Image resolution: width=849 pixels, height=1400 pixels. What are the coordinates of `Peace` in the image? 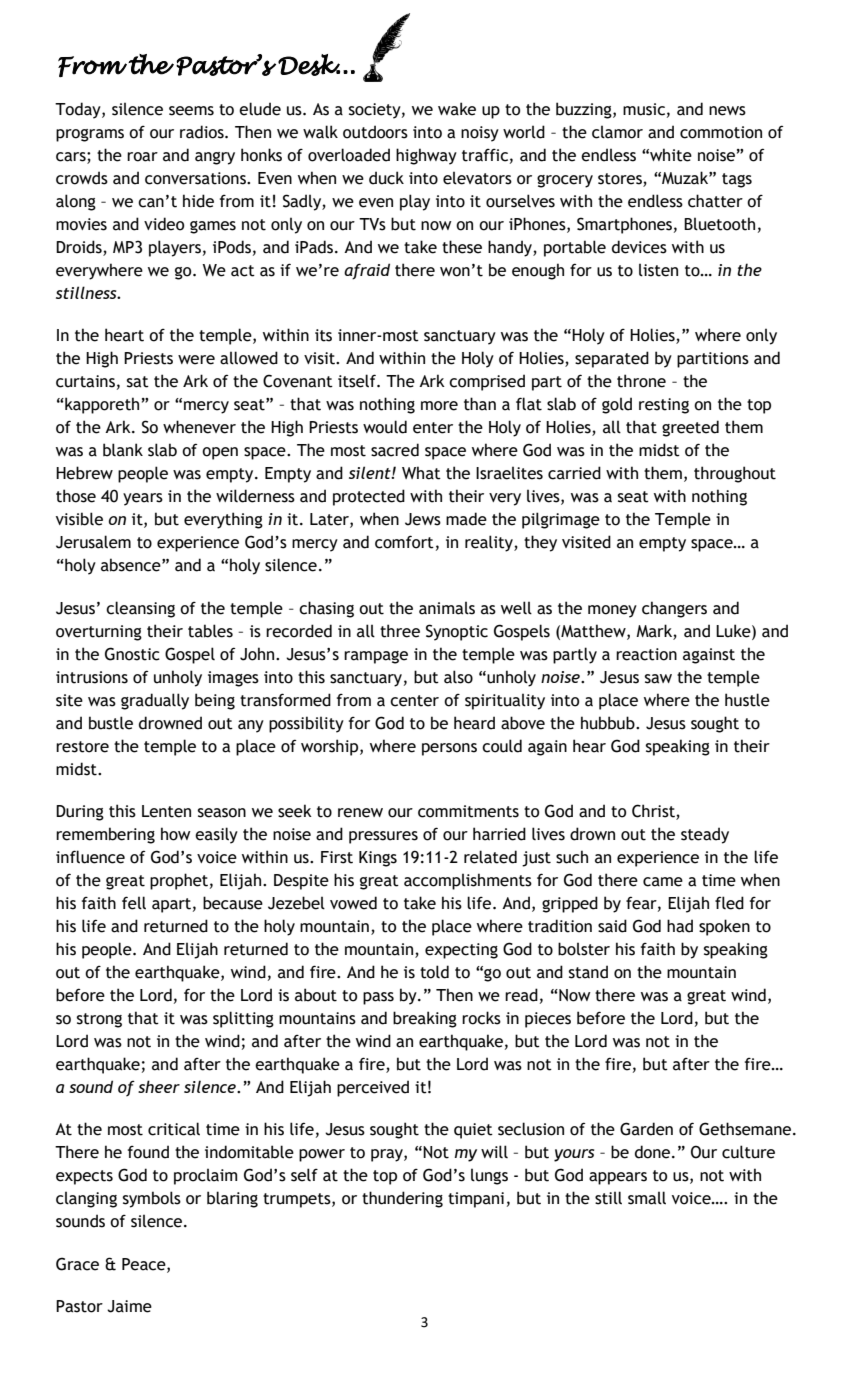 It's located at (145, 1265).
